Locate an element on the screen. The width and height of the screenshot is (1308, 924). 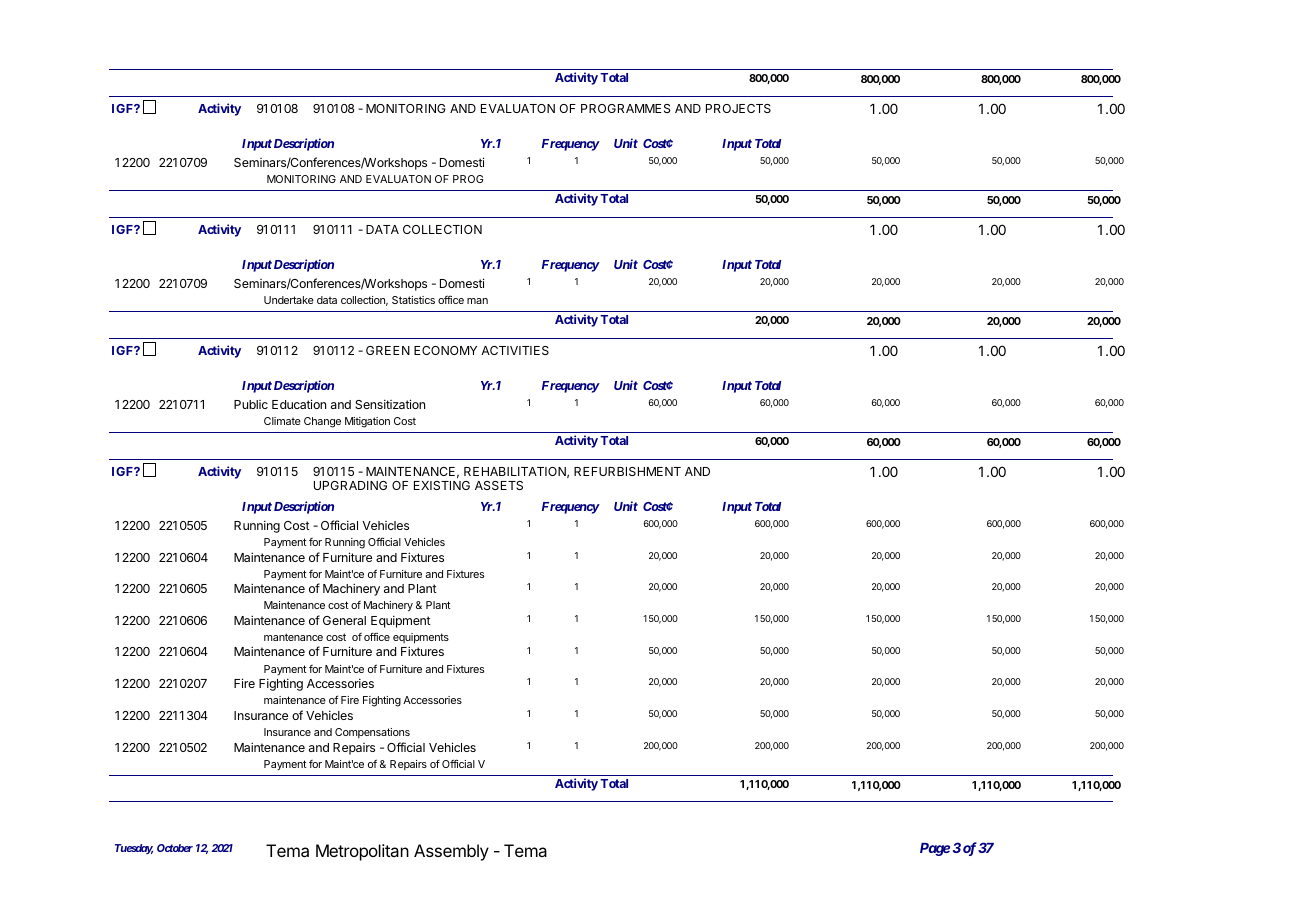
UPGRADING is located at coordinates (350, 485).
